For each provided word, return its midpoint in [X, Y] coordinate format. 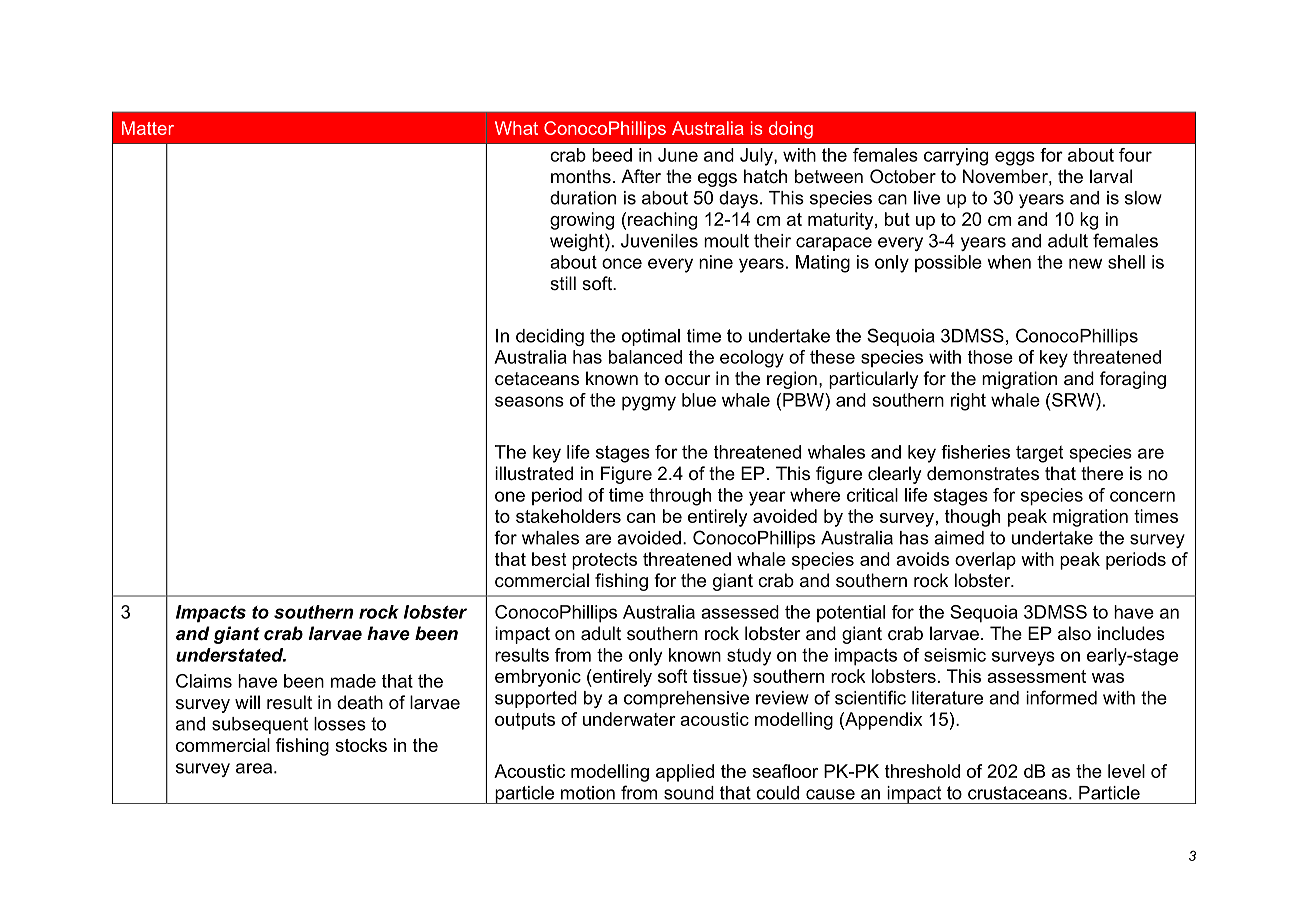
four [1135, 155]
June [678, 155]
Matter [148, 128]
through [680, 497]
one [510, 496]
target [1039, 454]
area [254, 768]
